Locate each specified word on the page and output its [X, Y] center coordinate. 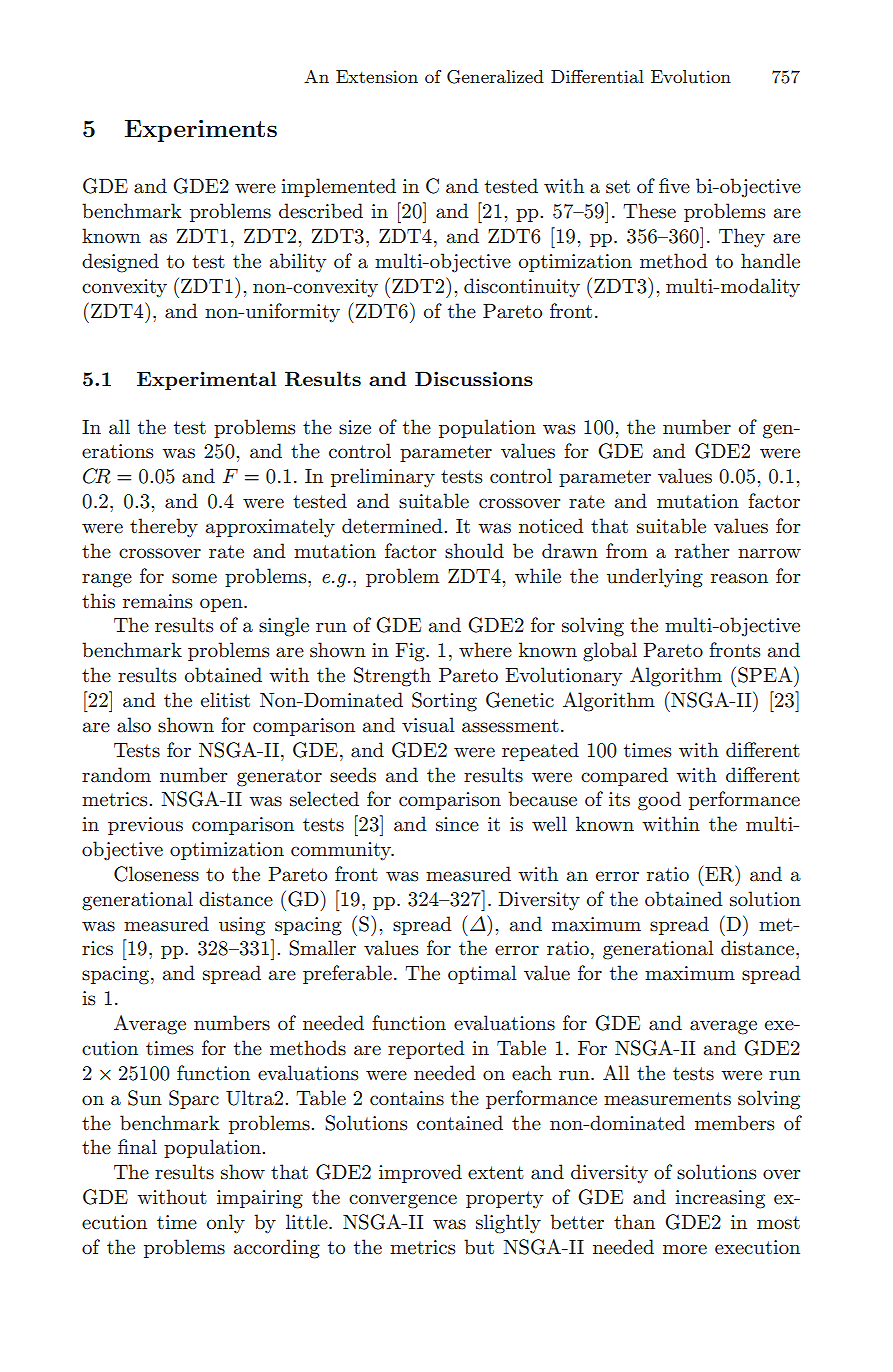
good [659, 801]
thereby [164, 527]
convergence [403, 1201]
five [674, 185]
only [226, 1223]
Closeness [156, 874]
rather [702, 551]
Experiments [201, 131]
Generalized [495, 77]
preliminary [383, 477]
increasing [720, 1199]
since [457, 824]
